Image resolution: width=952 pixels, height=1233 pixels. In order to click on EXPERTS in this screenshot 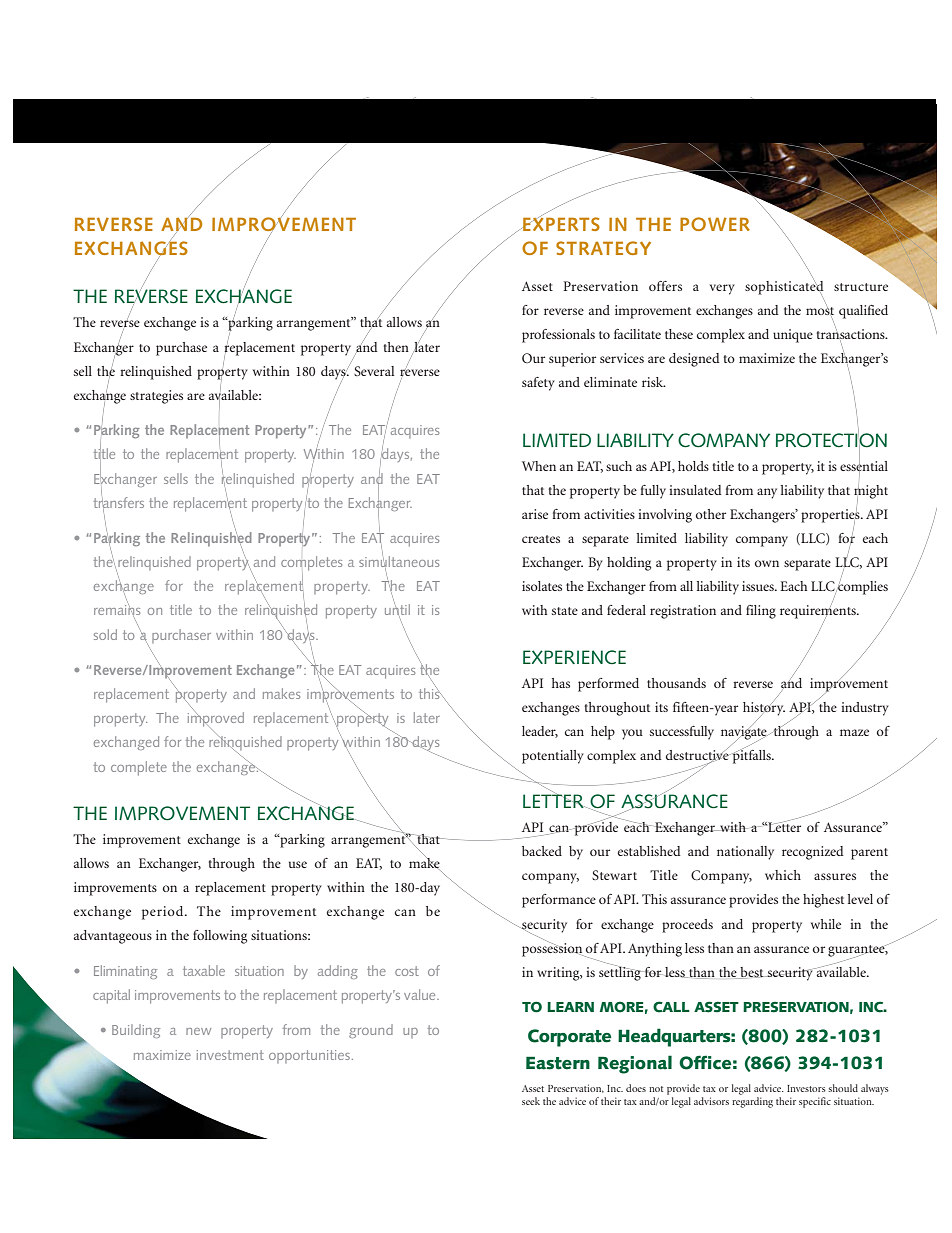, I will do `click(560, 223)`.
